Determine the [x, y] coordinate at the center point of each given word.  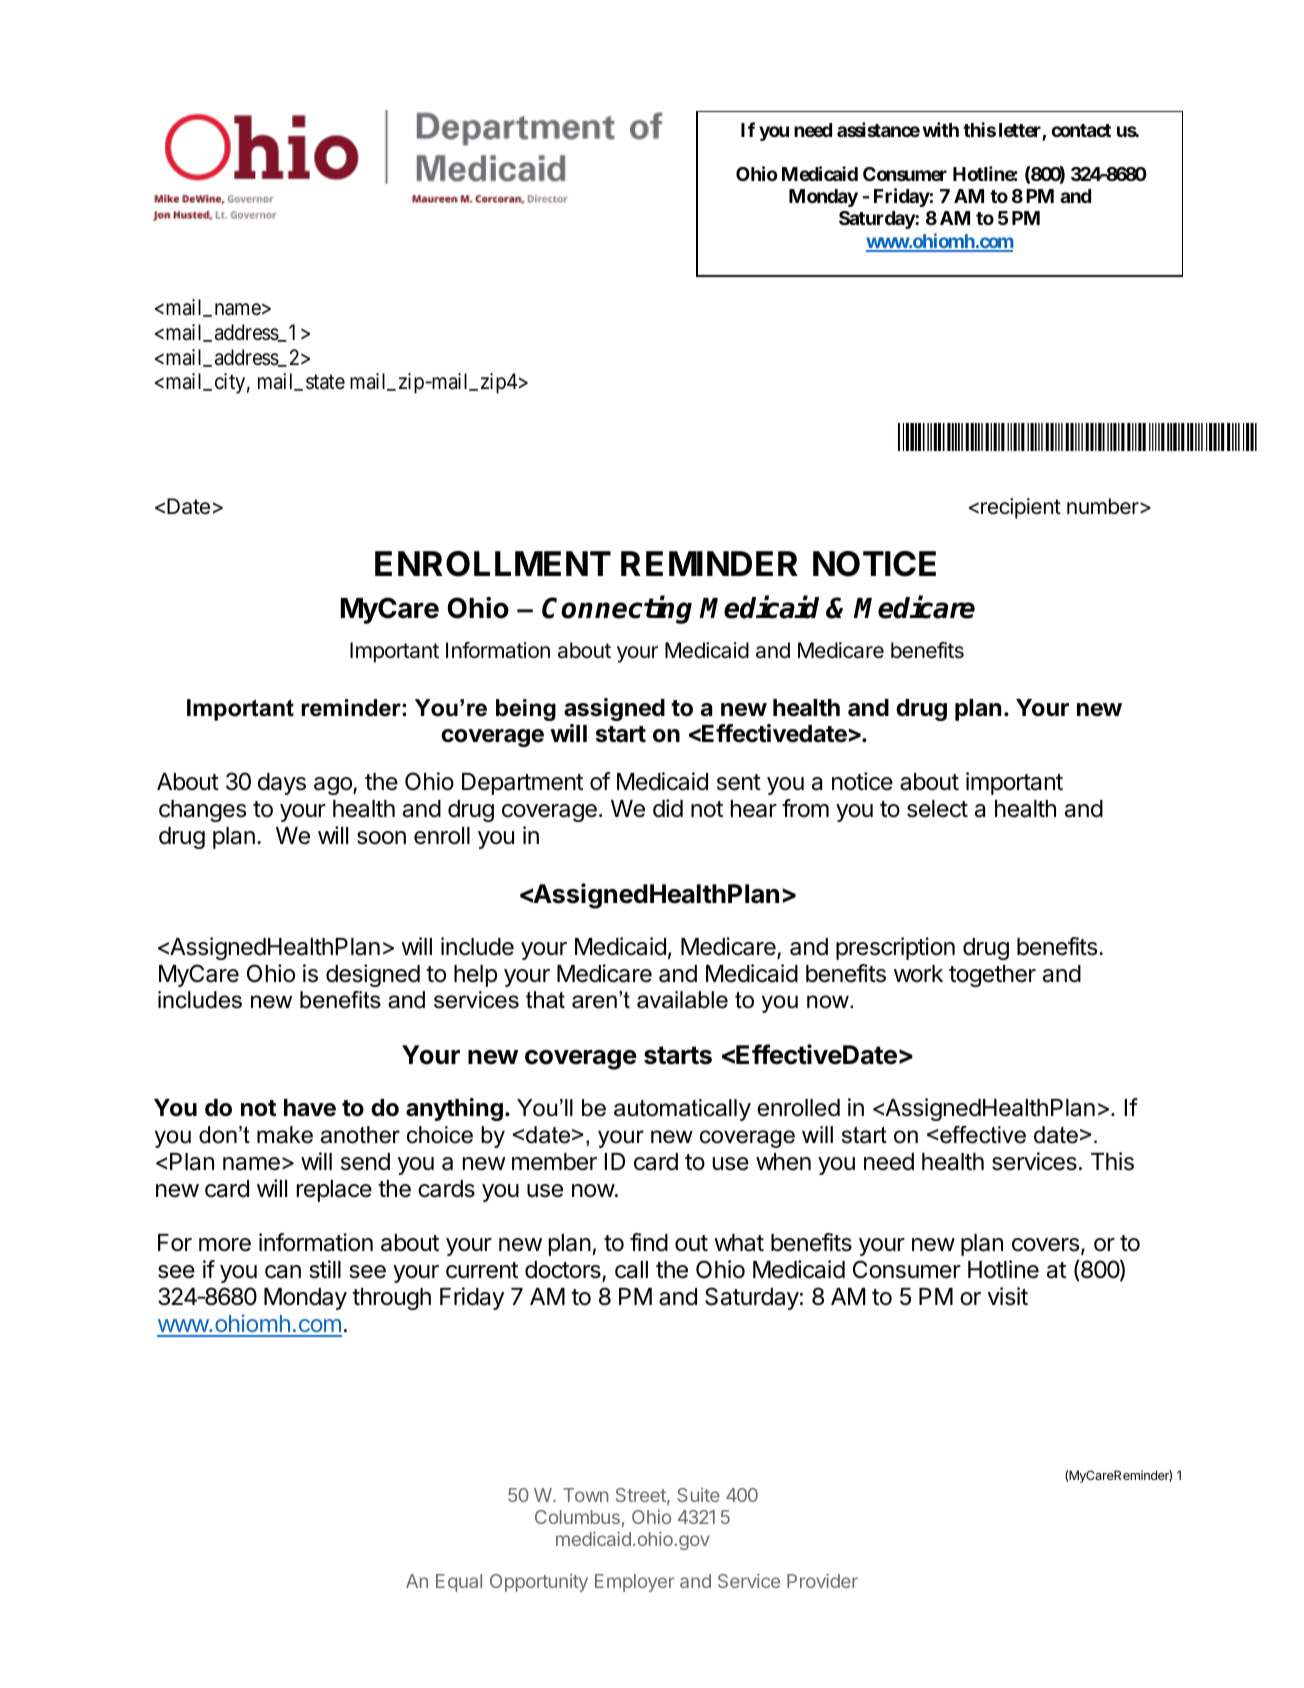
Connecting [617, 609]
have [310, 1108]
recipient [1021, 508]
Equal [459, 1583]
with [941, 129]
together [992, 976]
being [526, 710]
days [282, 784]
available [682, 1000]
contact [1081, 130]
